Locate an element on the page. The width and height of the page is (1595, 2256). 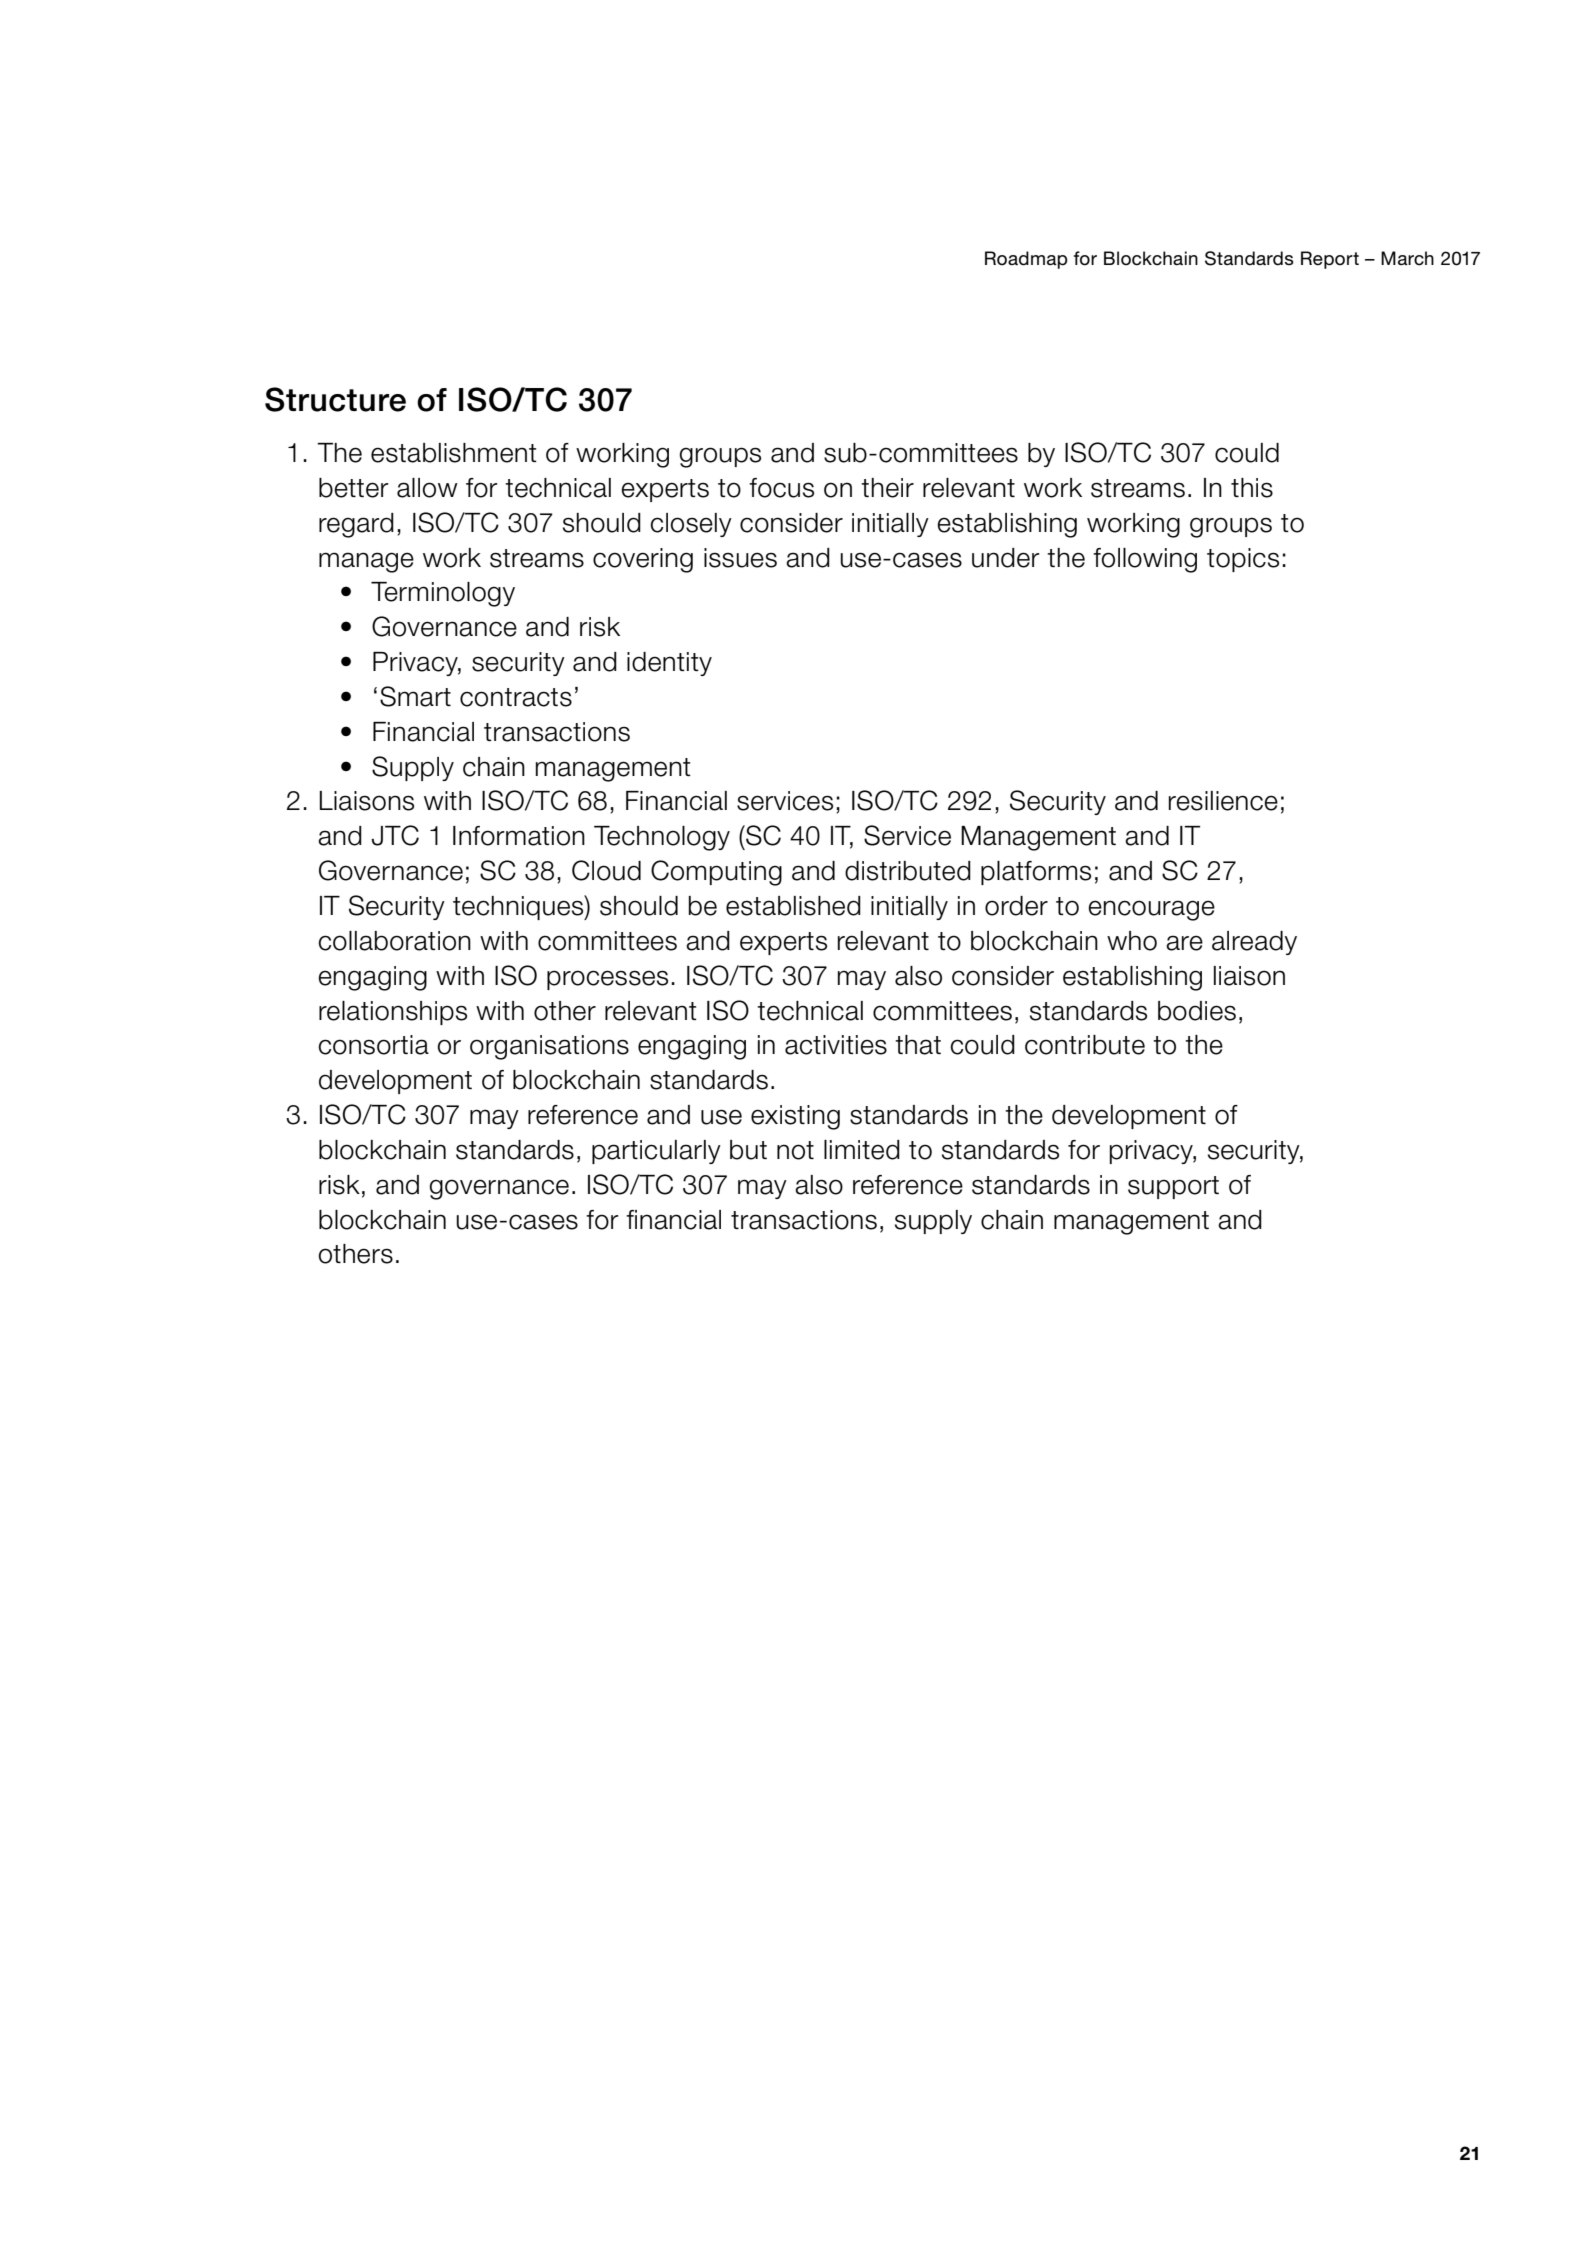
particularly is located at coordinates (656, 1152).
